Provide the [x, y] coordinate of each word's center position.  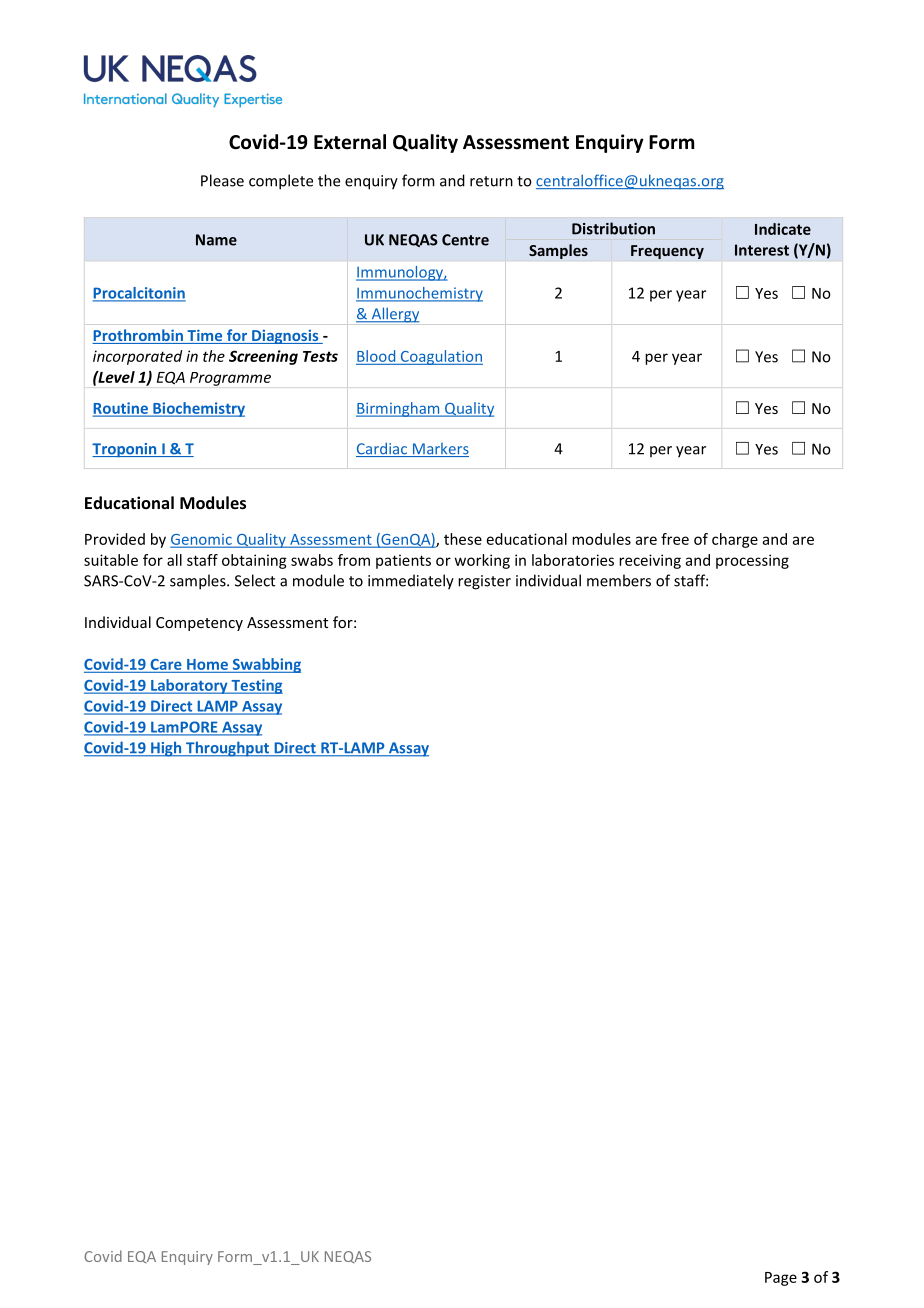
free [675, 539]
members [619, 580]
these [463, 539]
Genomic [202, 540]
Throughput [228, 749]
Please [222, 180]
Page [781, 1279]
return [491, 181]
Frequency [667, 252]
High [166, 749]
